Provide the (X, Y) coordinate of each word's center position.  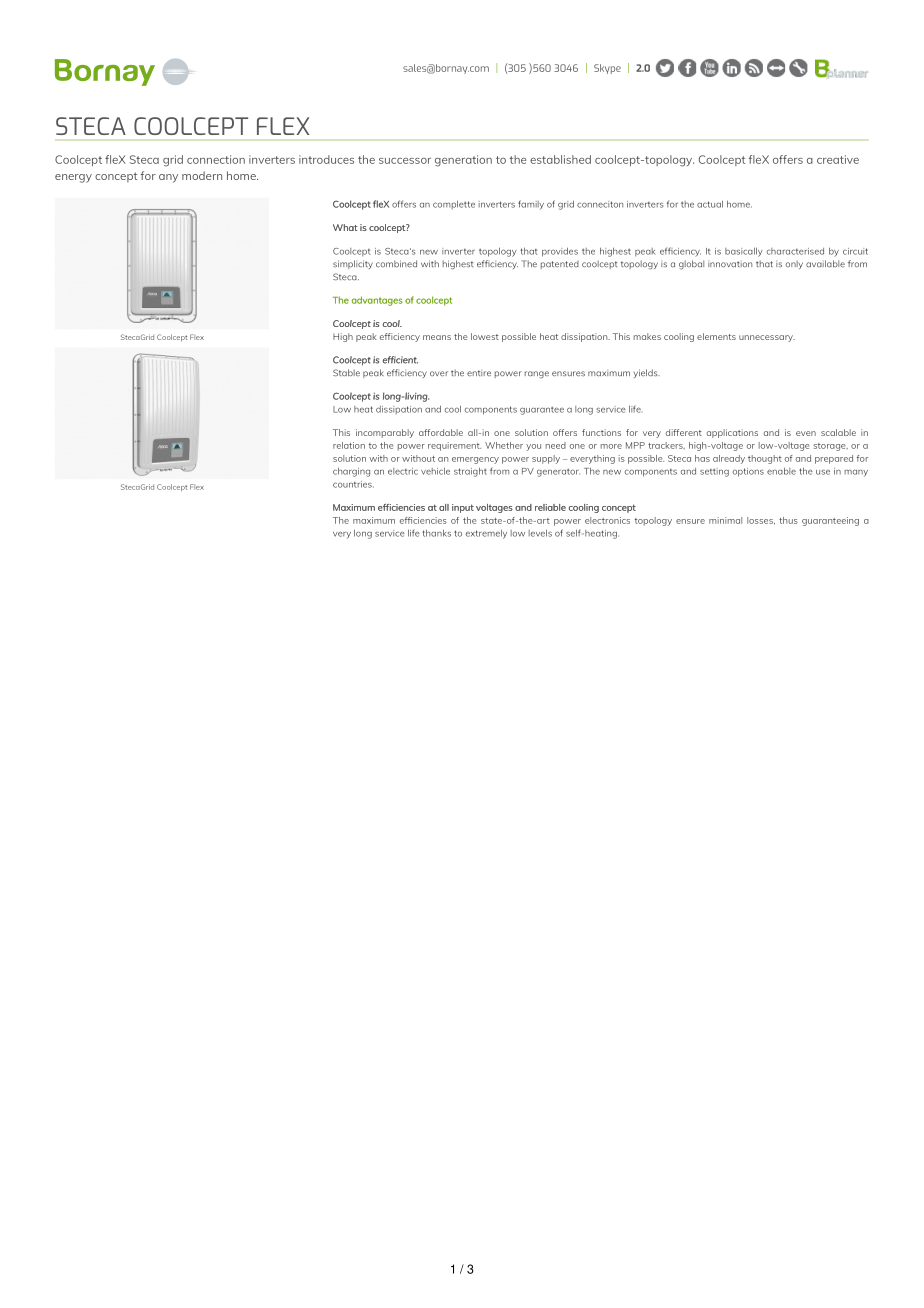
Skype (607, 69)
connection (216, 159)
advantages (377, 301)
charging (351, 472)
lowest (485, 336)
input (463, 508)
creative (838, 159)
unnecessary (767, 338)
